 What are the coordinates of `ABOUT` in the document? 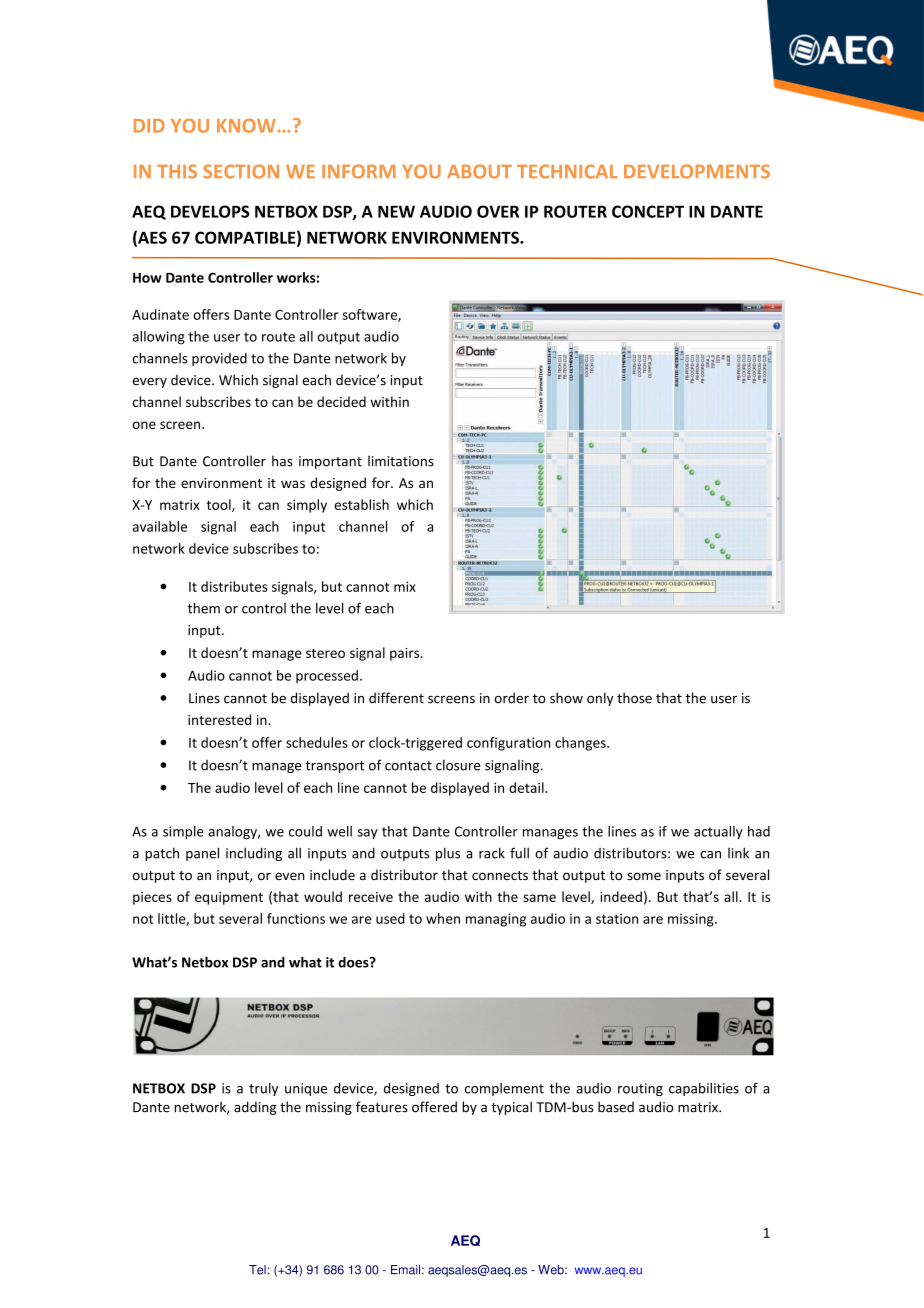 It's located at (479, 171).
